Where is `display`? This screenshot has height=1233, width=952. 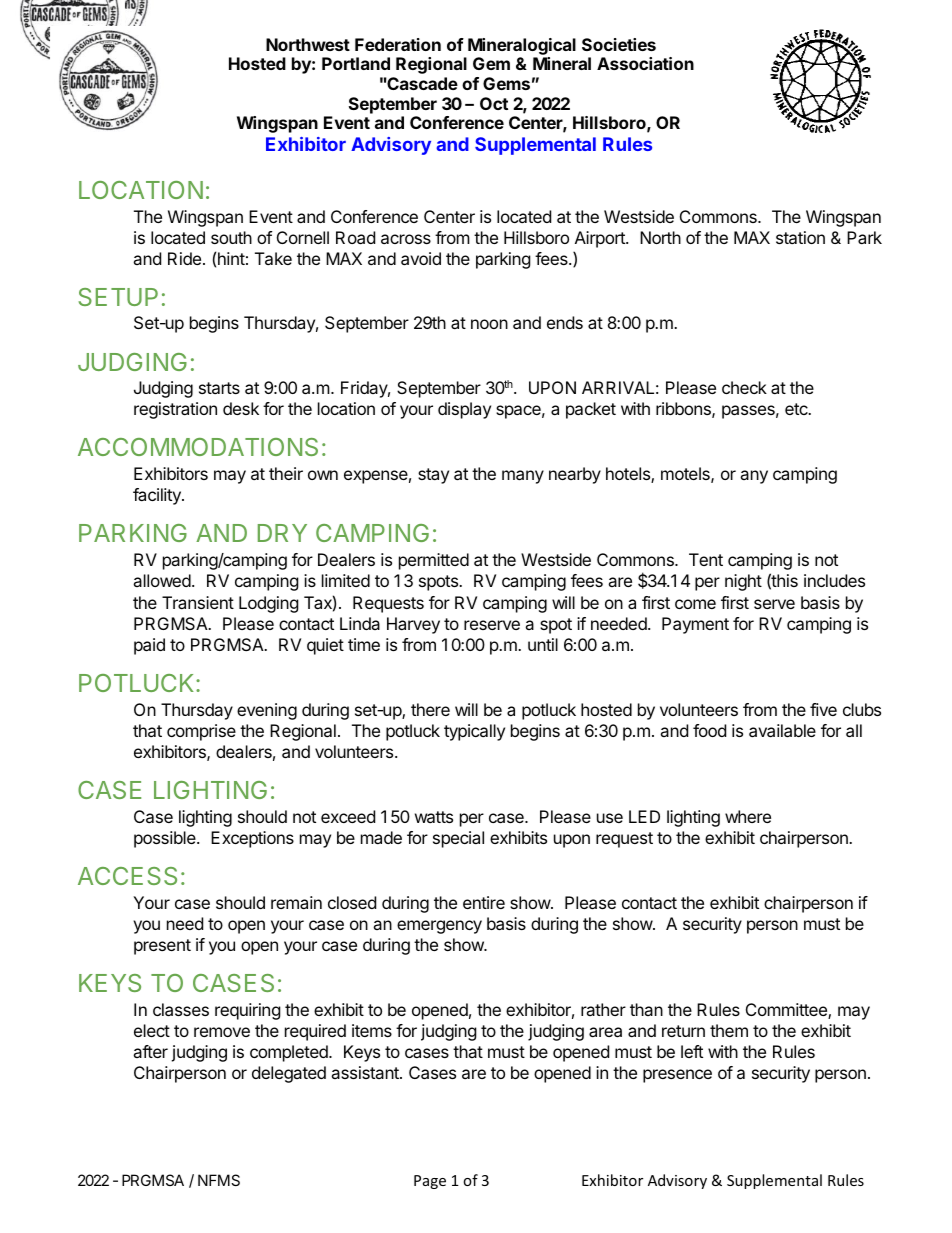 display is located at coordinates (464, 410).
